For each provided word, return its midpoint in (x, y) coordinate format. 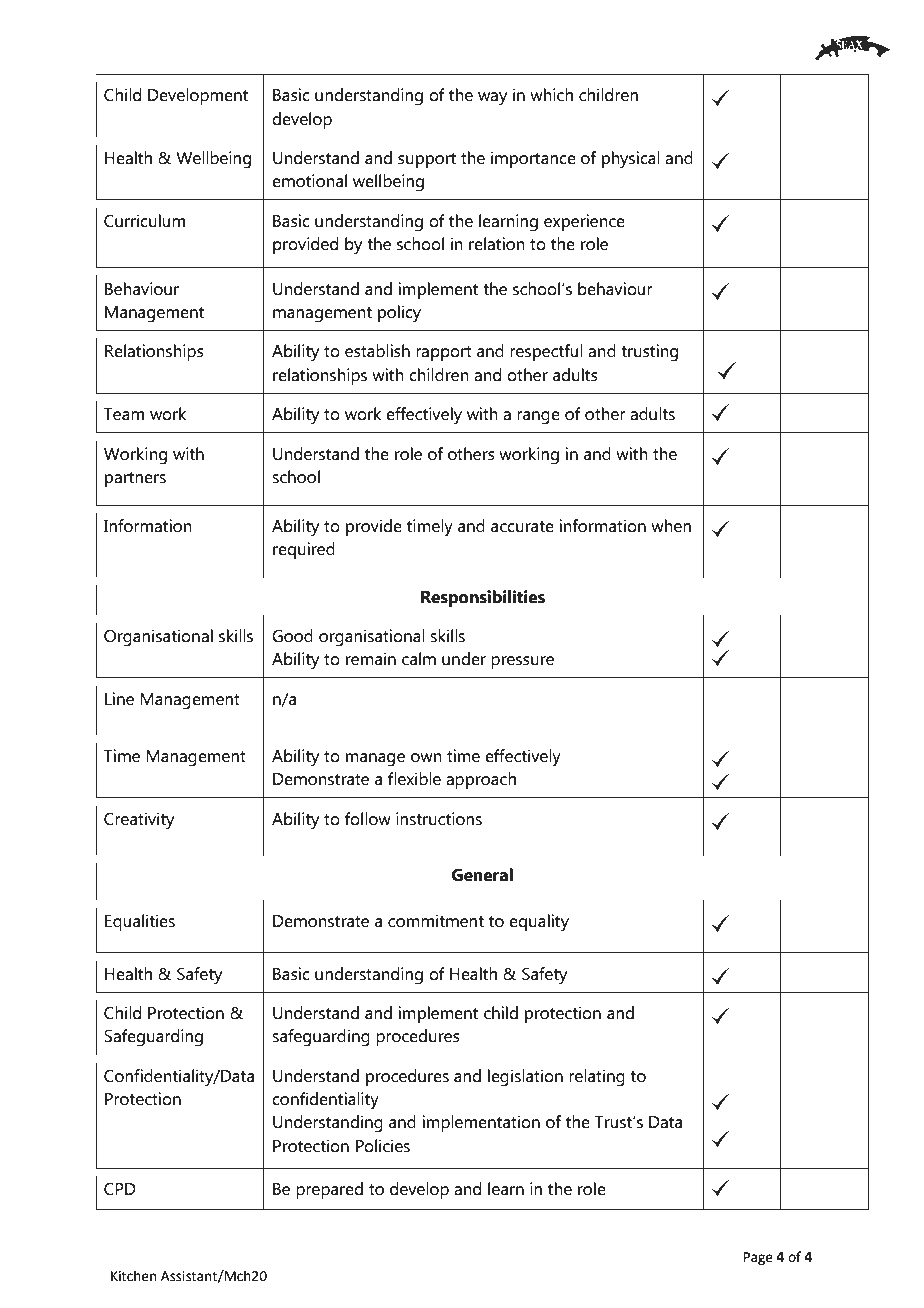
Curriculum (144, 221)
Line (119, 699)
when (671, 526)
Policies (383, 1146)
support (427, 160)
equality (539, 923)
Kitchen (133, 1276)
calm (419, 659)
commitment (436, 921)
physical (631, 159)
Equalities (140, 922)
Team (124, 414)
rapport (444, 353)
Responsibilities (483, 598)
